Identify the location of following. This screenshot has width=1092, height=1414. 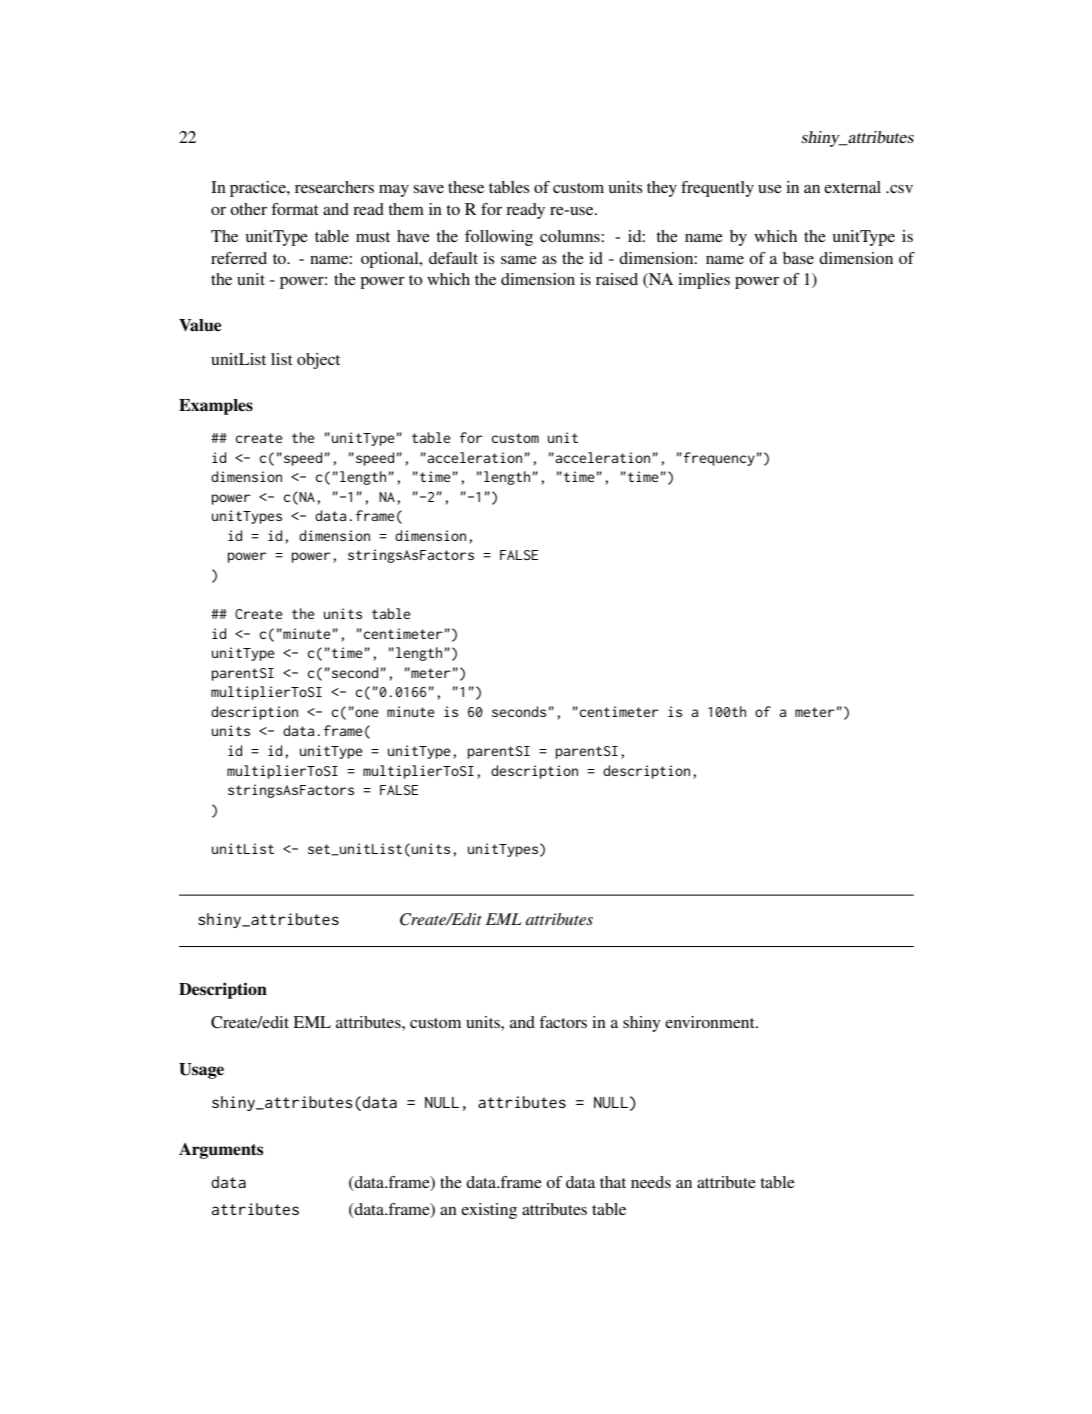
(499, 238).
